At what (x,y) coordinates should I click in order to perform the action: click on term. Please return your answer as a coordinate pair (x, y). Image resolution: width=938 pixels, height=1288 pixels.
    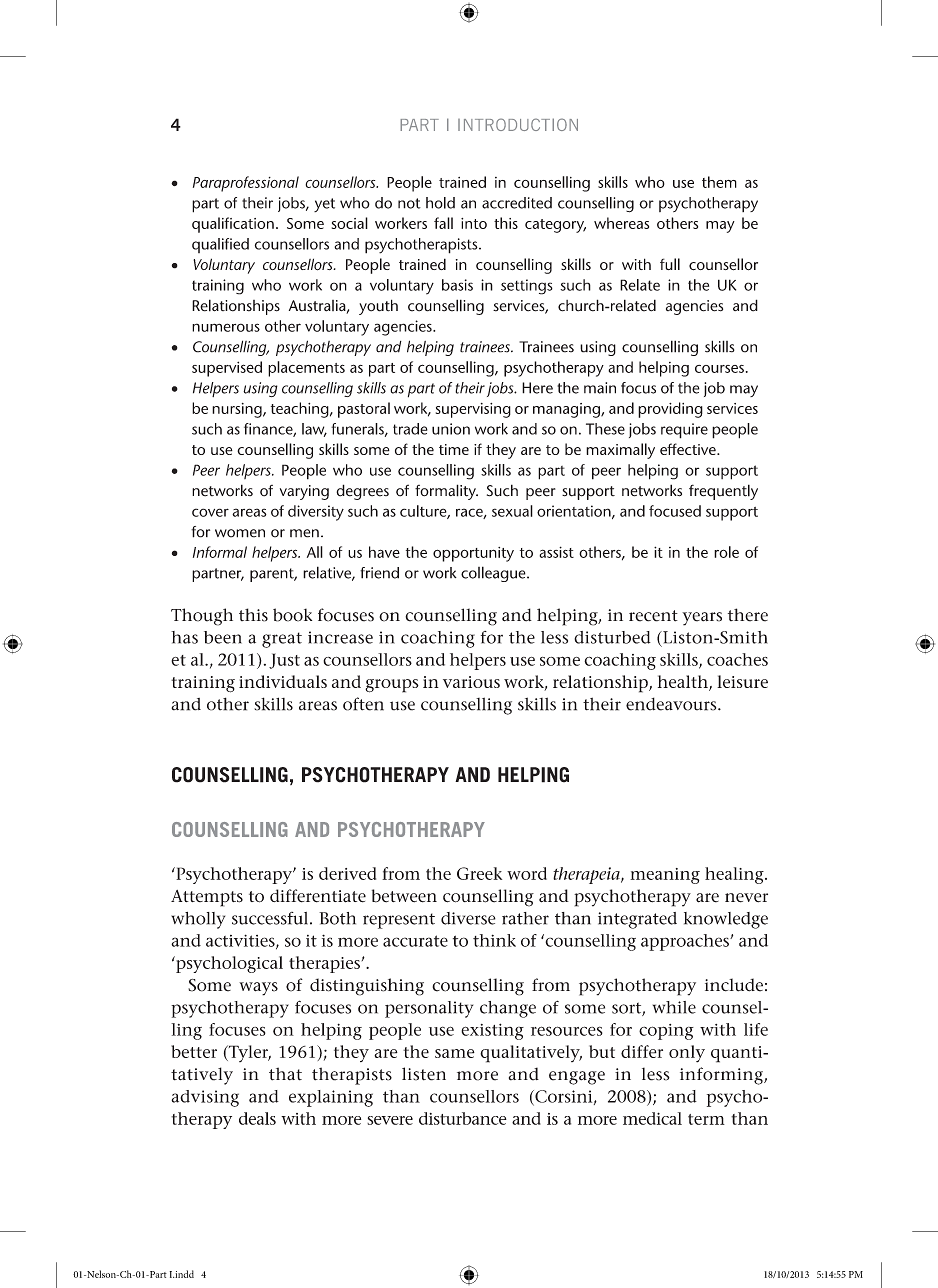
    Looking at the image, I should click on (706, 1119).
